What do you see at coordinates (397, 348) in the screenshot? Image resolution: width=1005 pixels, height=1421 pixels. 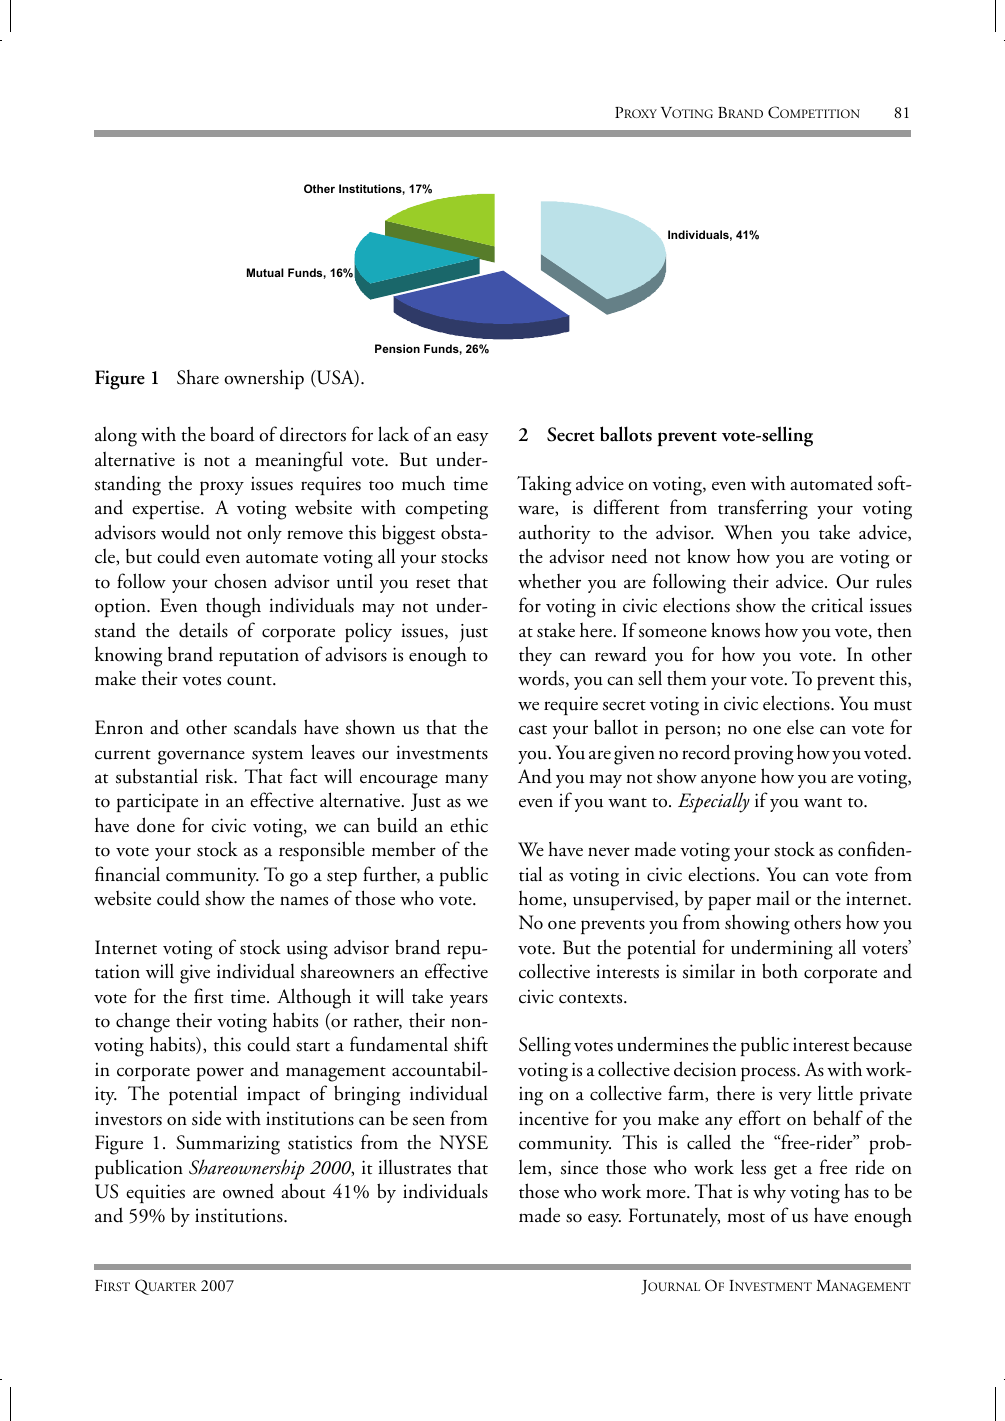 I see `Pension` at bounding box center [397, 348].
